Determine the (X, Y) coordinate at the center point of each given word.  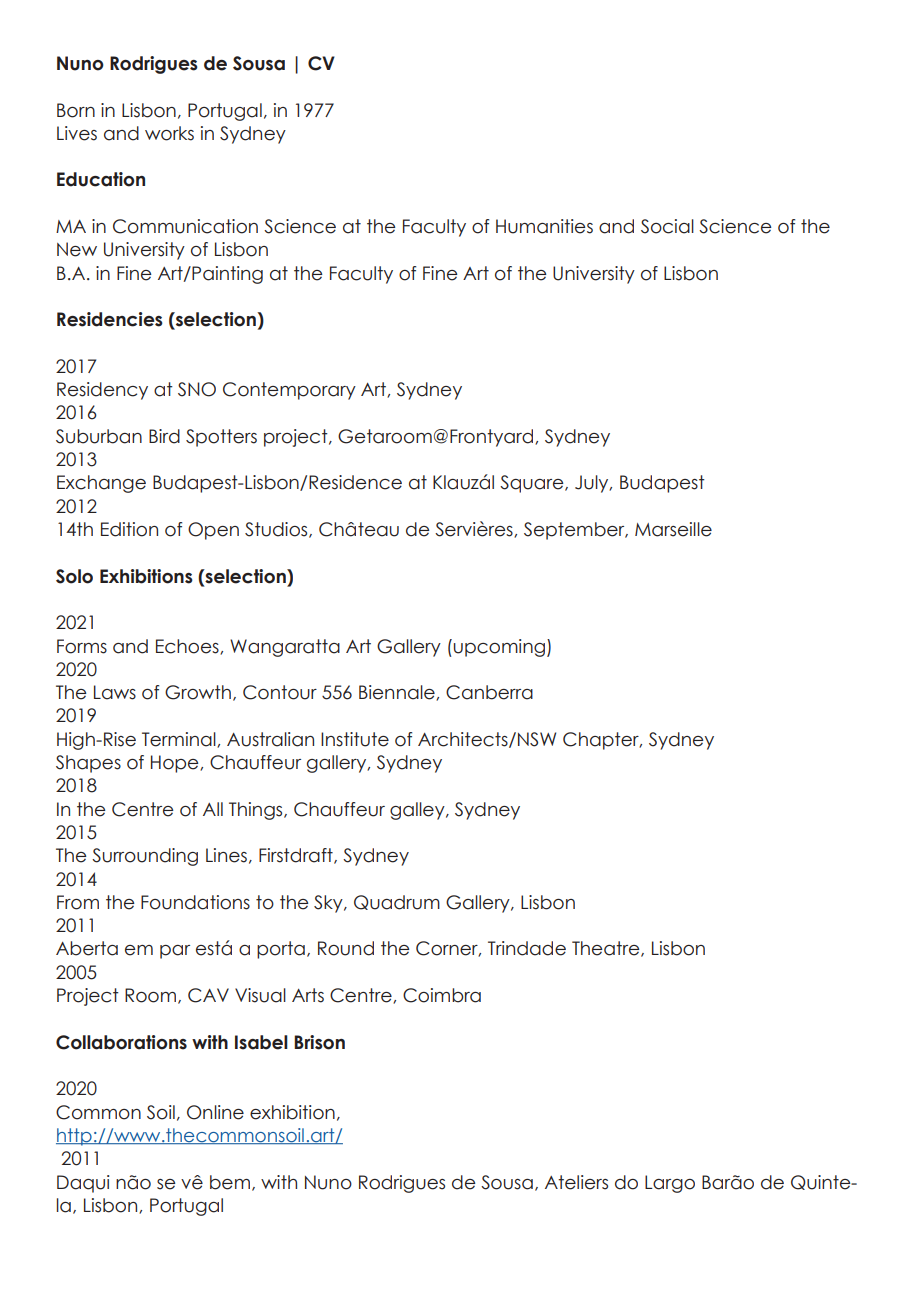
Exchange (101, 484)
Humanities (544, 226)
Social (667, 226)
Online (215, 1112)
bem (230, 1182)
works (169, 133)
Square (533, 484)
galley (418, 811)
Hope (176, 764)
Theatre (607, 949)
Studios (277, 530)
